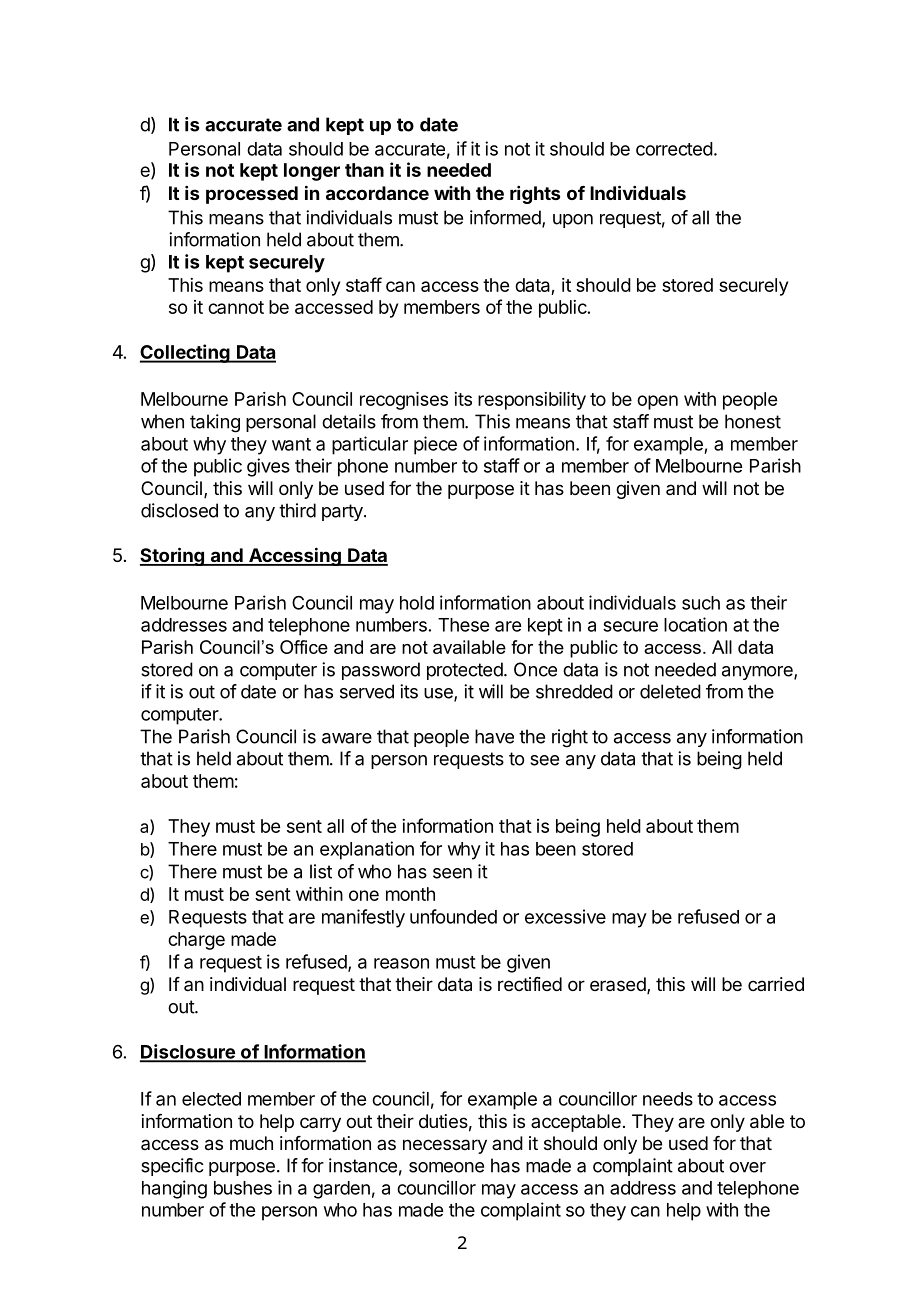  I want to click on unfounded, so click(453, 916).
